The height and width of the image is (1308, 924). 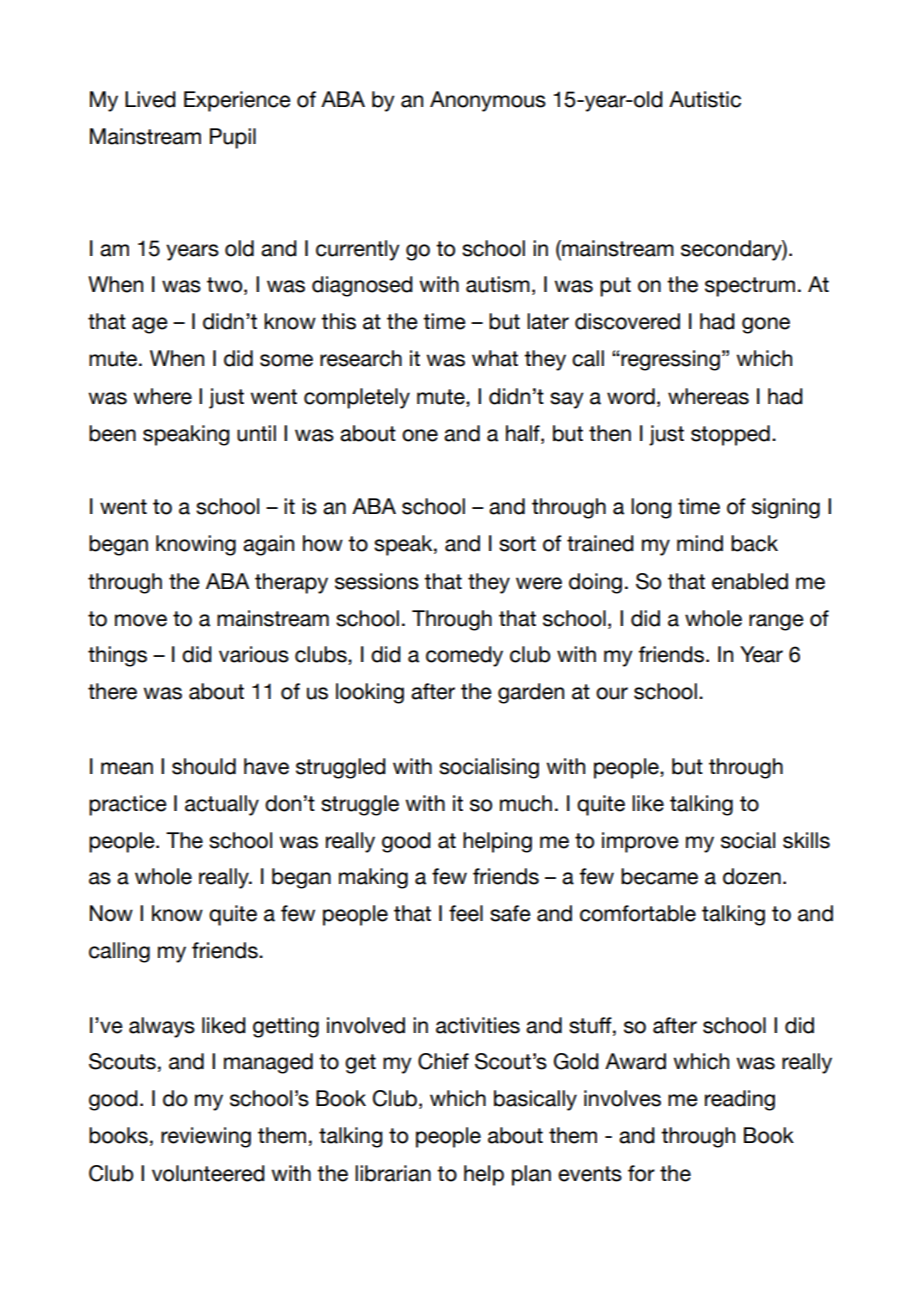 I want to click on move, so click(x=141, y=620).
